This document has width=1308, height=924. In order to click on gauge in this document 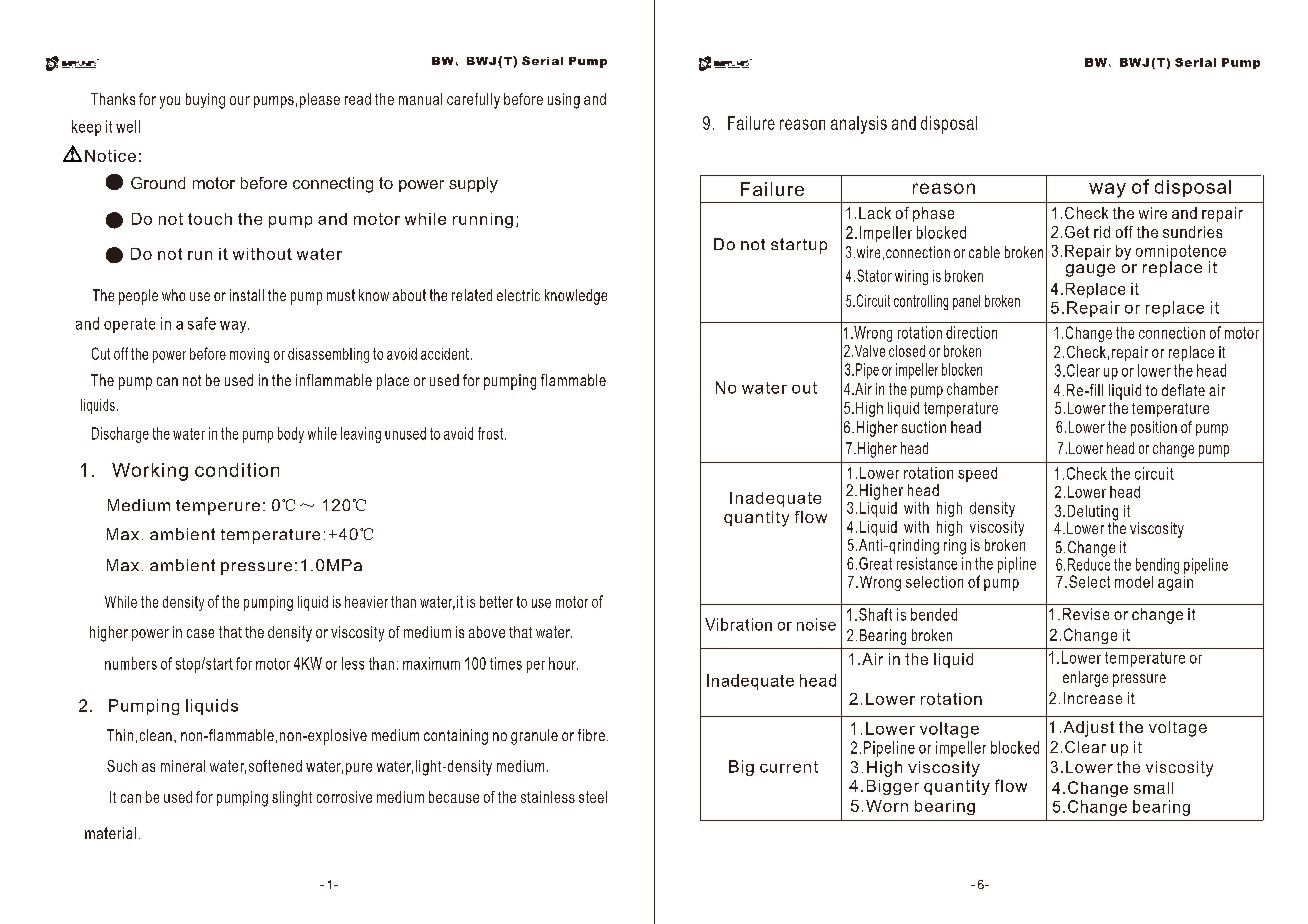, I will do `click(1090, 270)`.
